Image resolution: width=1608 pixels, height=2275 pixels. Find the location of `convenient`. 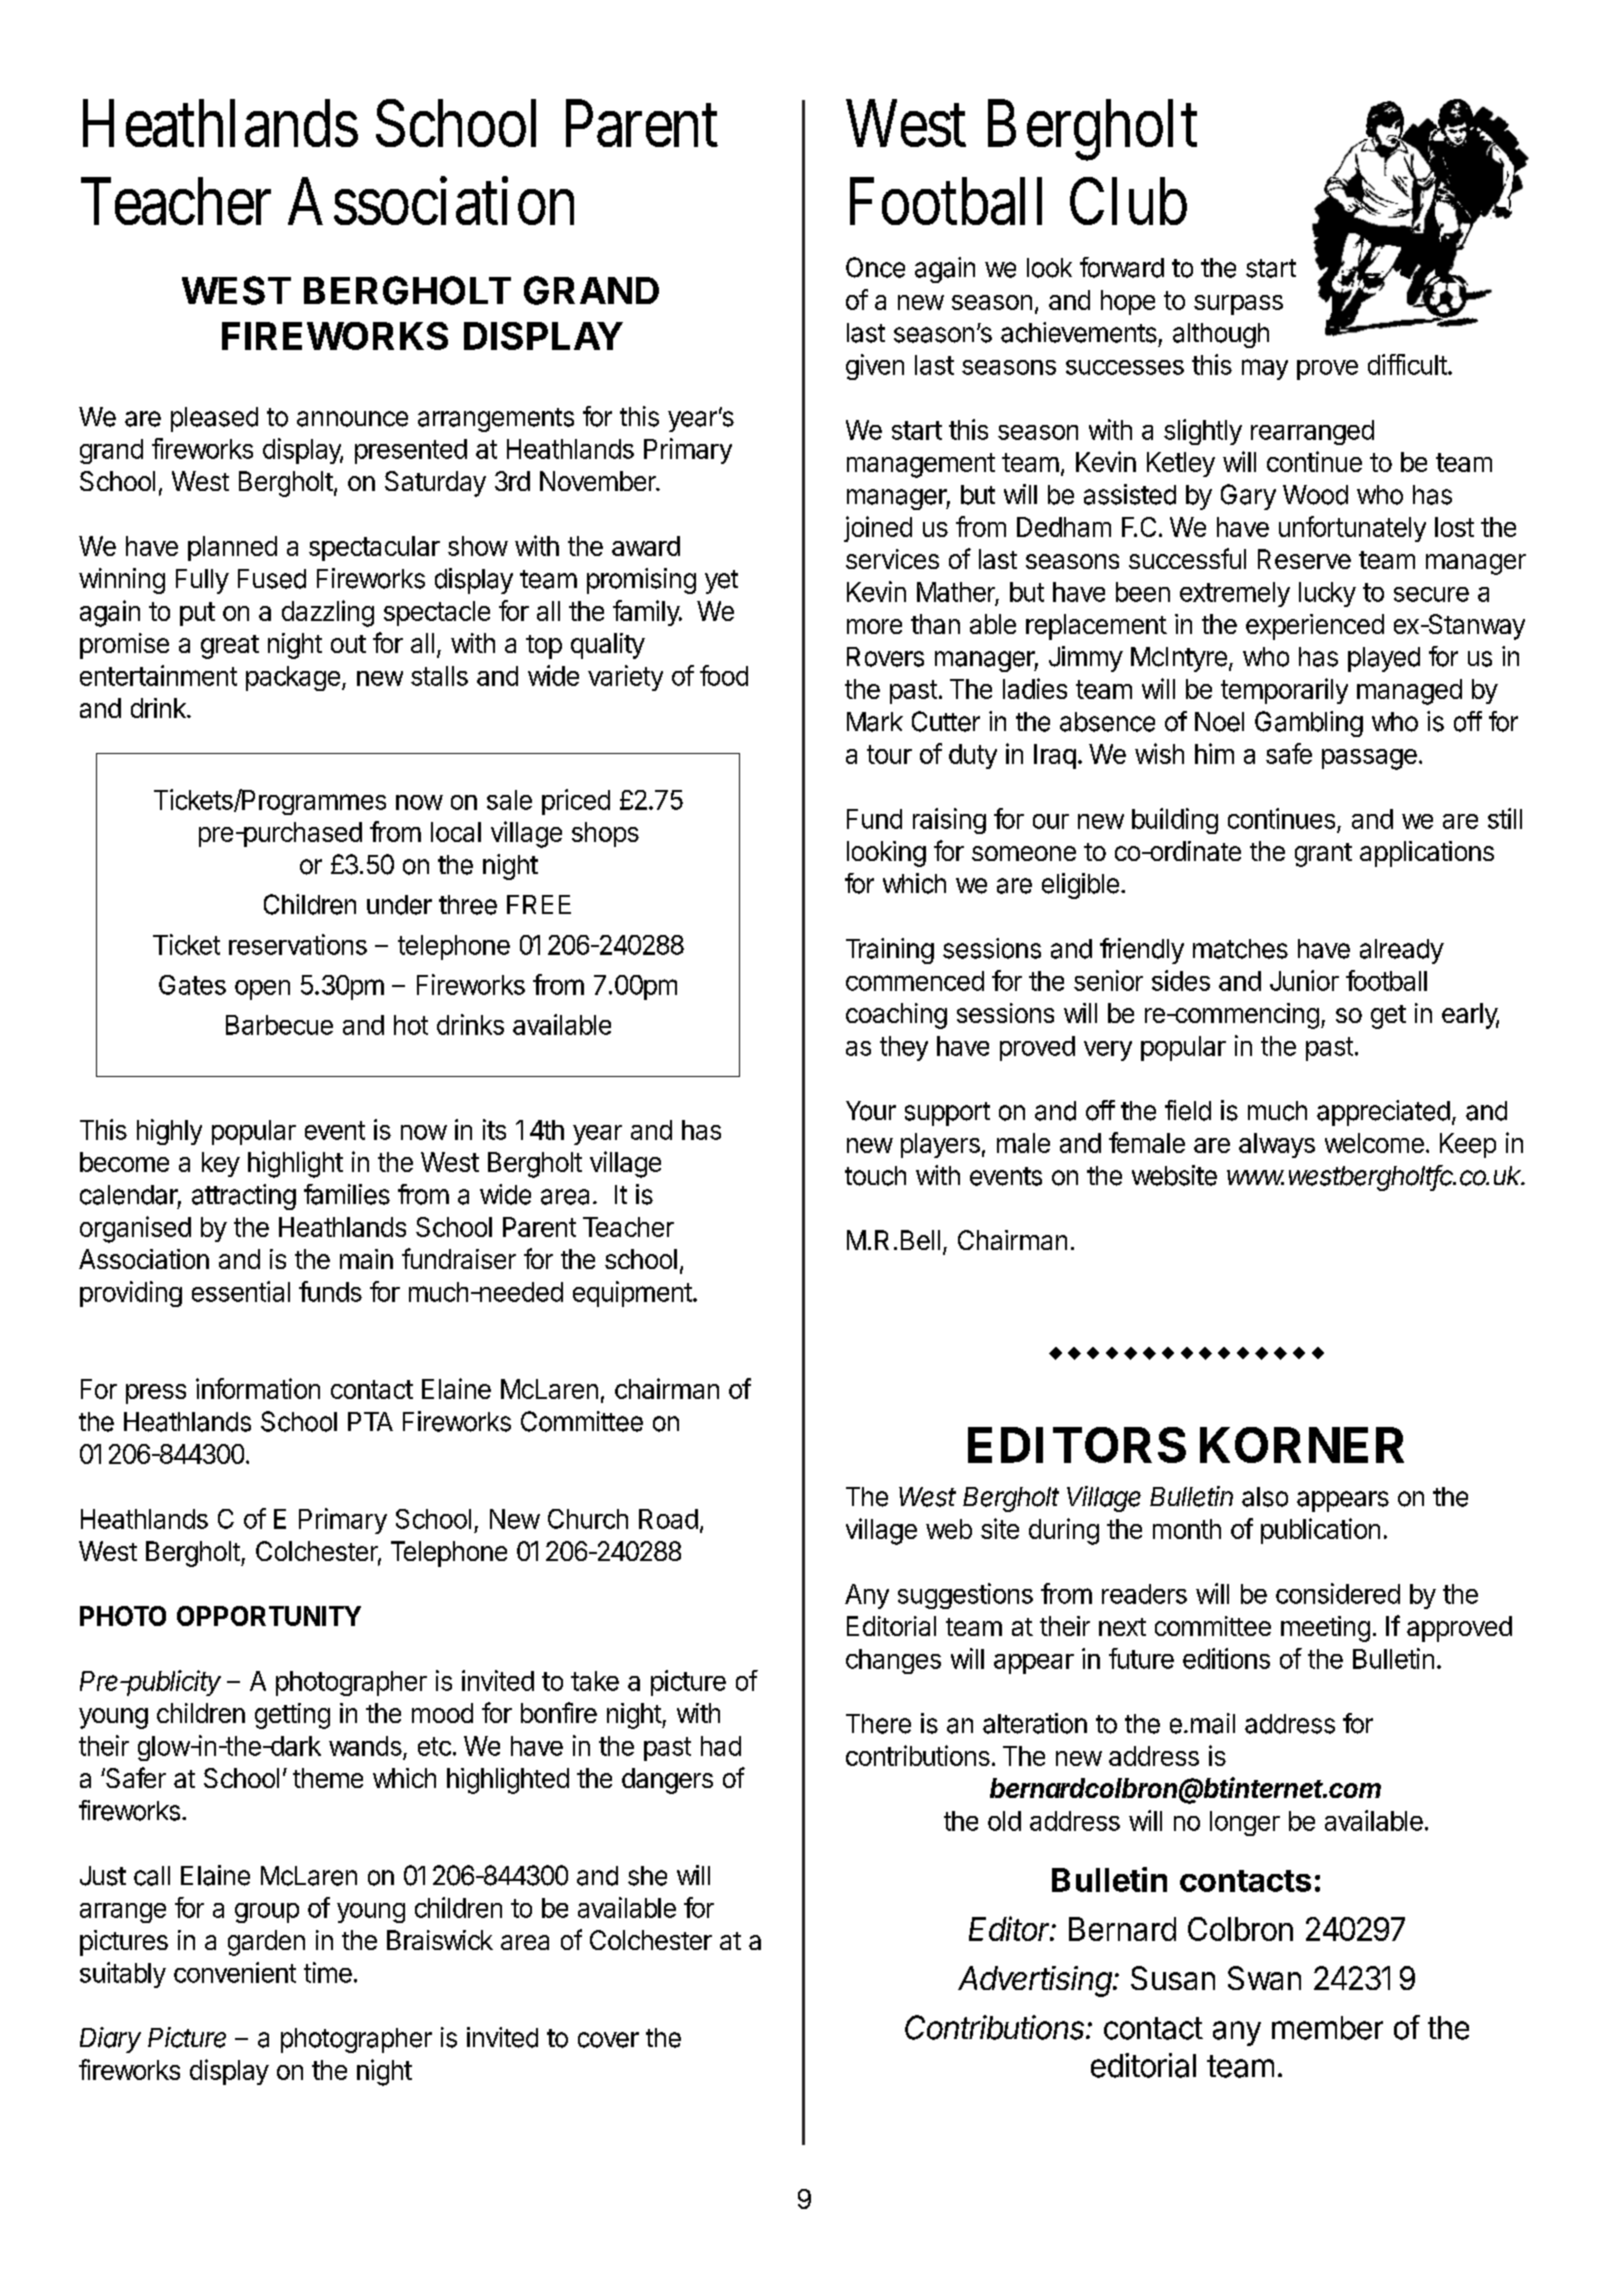

convenient is located at coordinates (235, 1972).
